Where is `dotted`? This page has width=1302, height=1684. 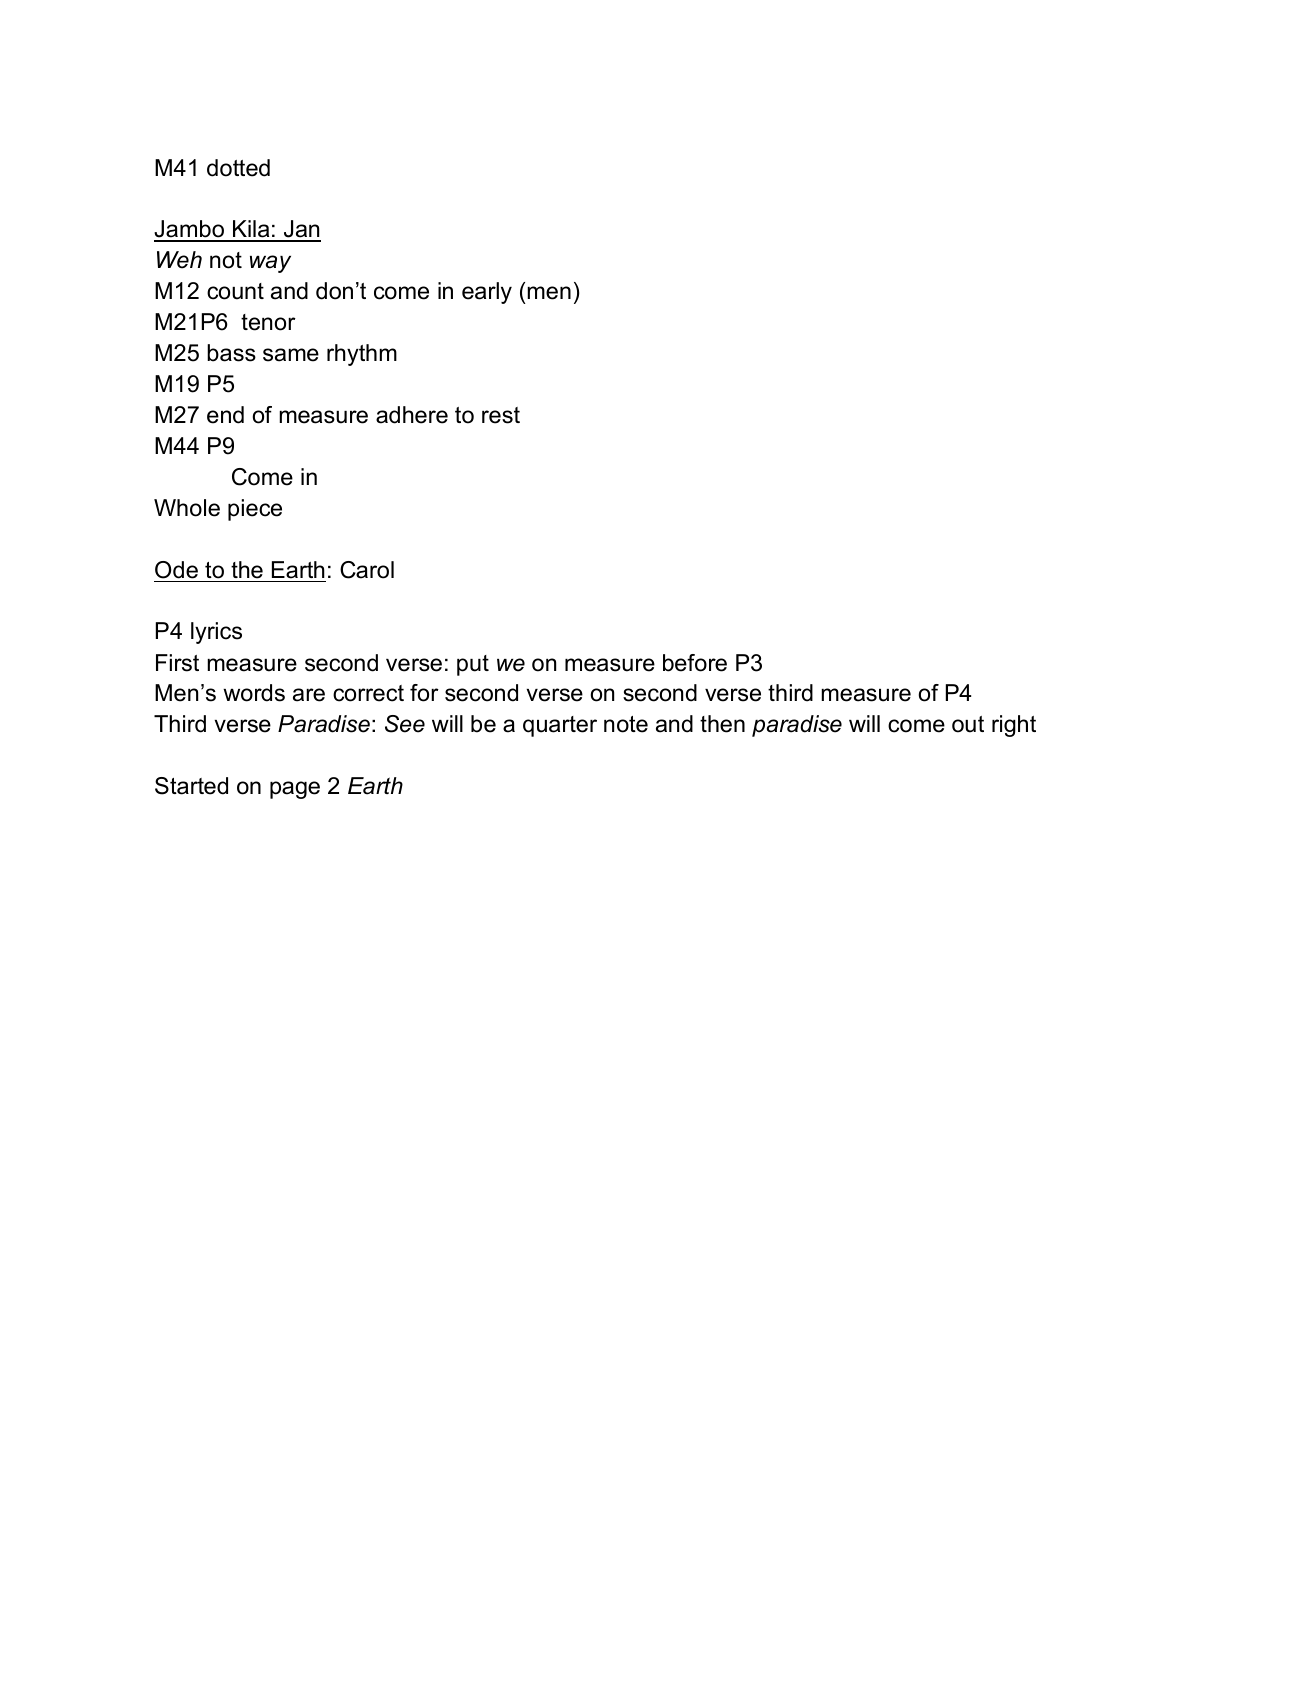
dotted is located at coordinates (238, 168).
